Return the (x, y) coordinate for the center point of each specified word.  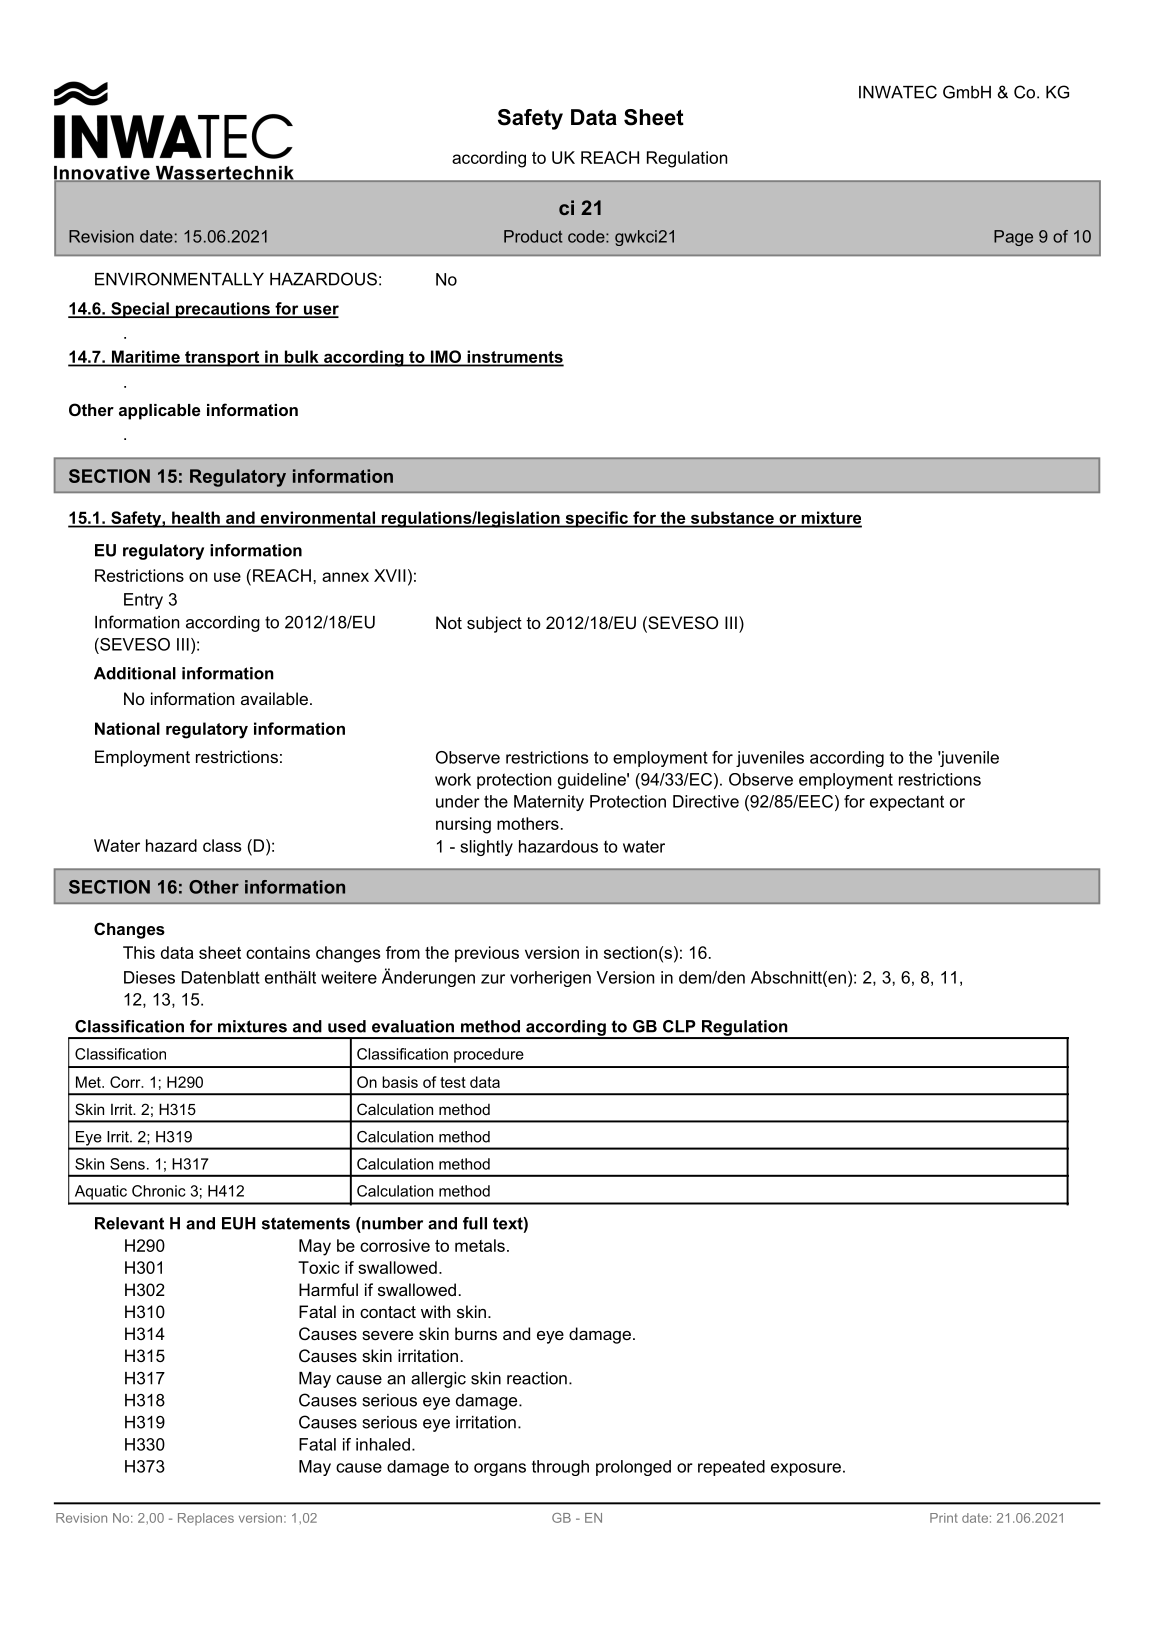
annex (345, 577)
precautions (222, 310)
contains (278, 952)
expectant (907, 803)
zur (493, 979)
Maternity (549, 803)
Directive (706, 801)
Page (1013, 238)
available (274, 698)
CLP (679, 1026)
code (587, 236)
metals (480, 1245)
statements (306, 1223)
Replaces (206, 1519)
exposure (806, 1469)
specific (596, 519)
